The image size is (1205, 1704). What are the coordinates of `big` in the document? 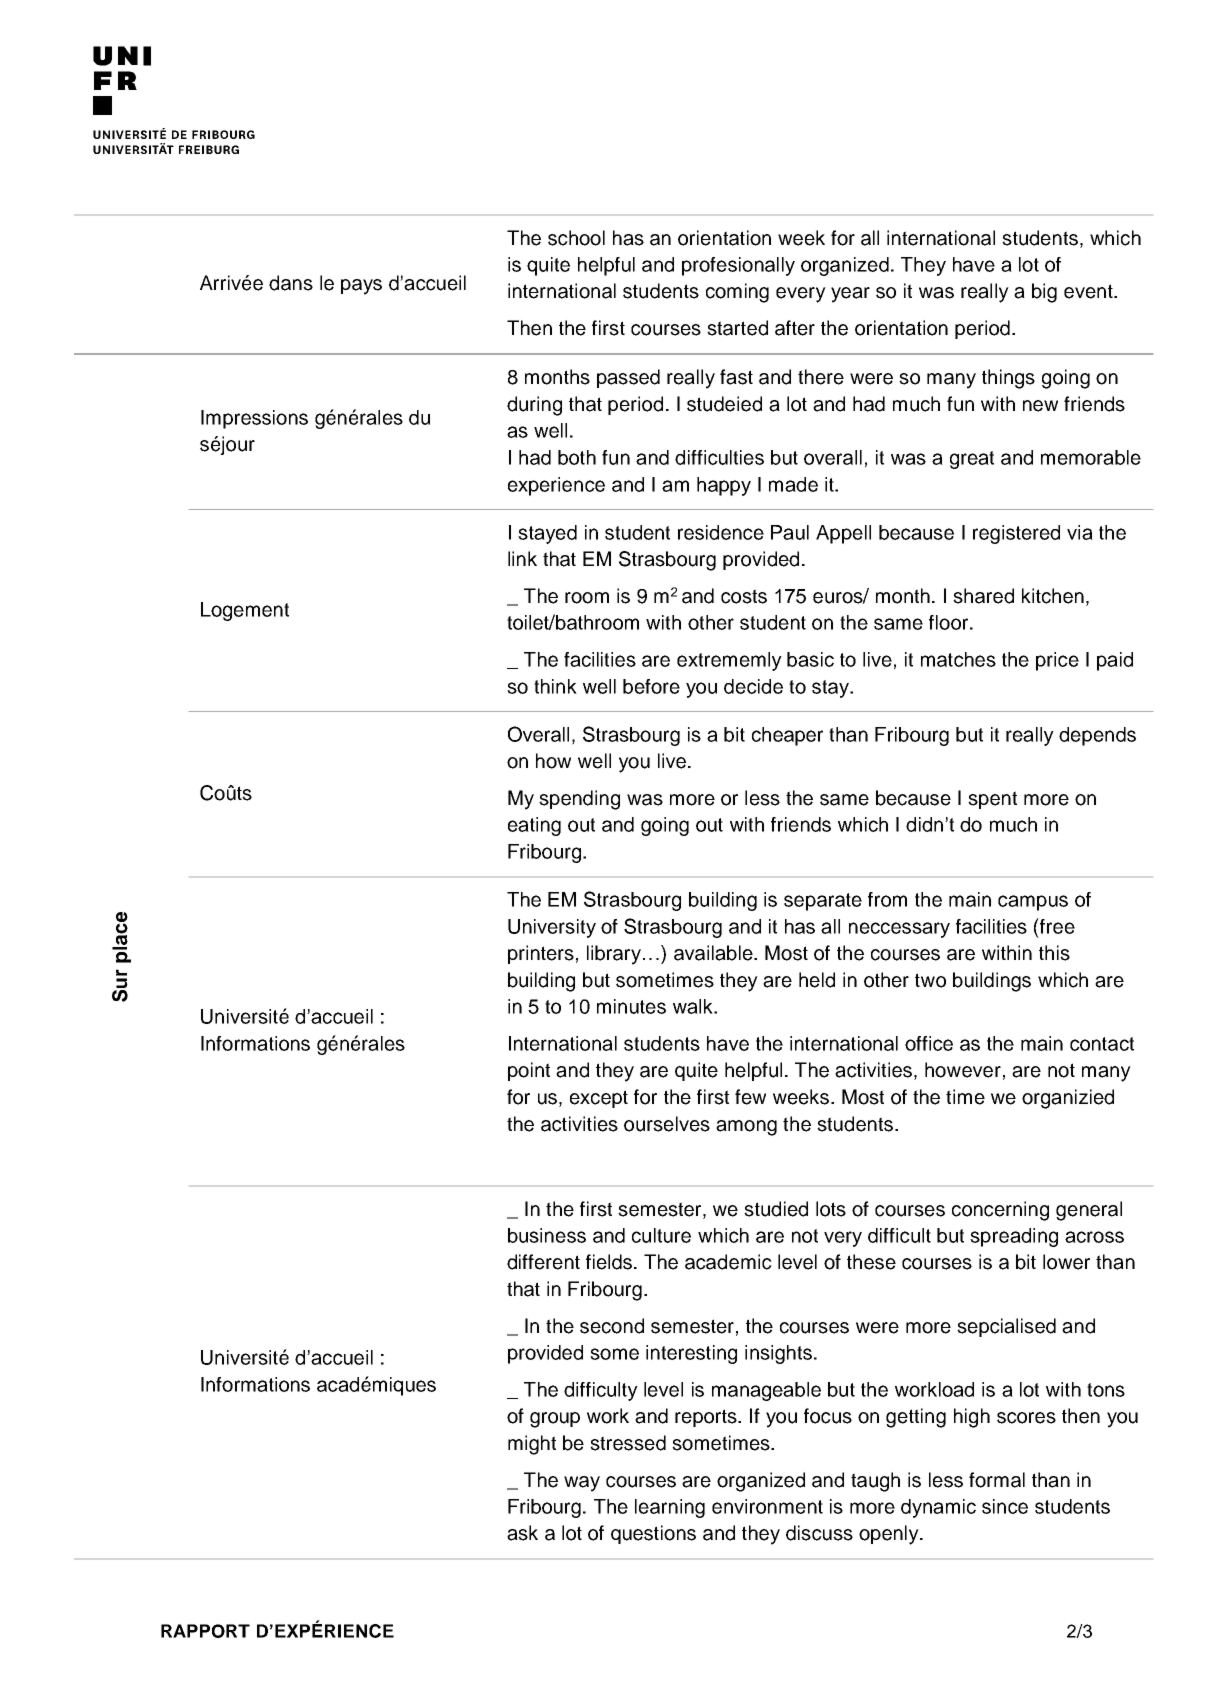 It's located at (1044, 293).
